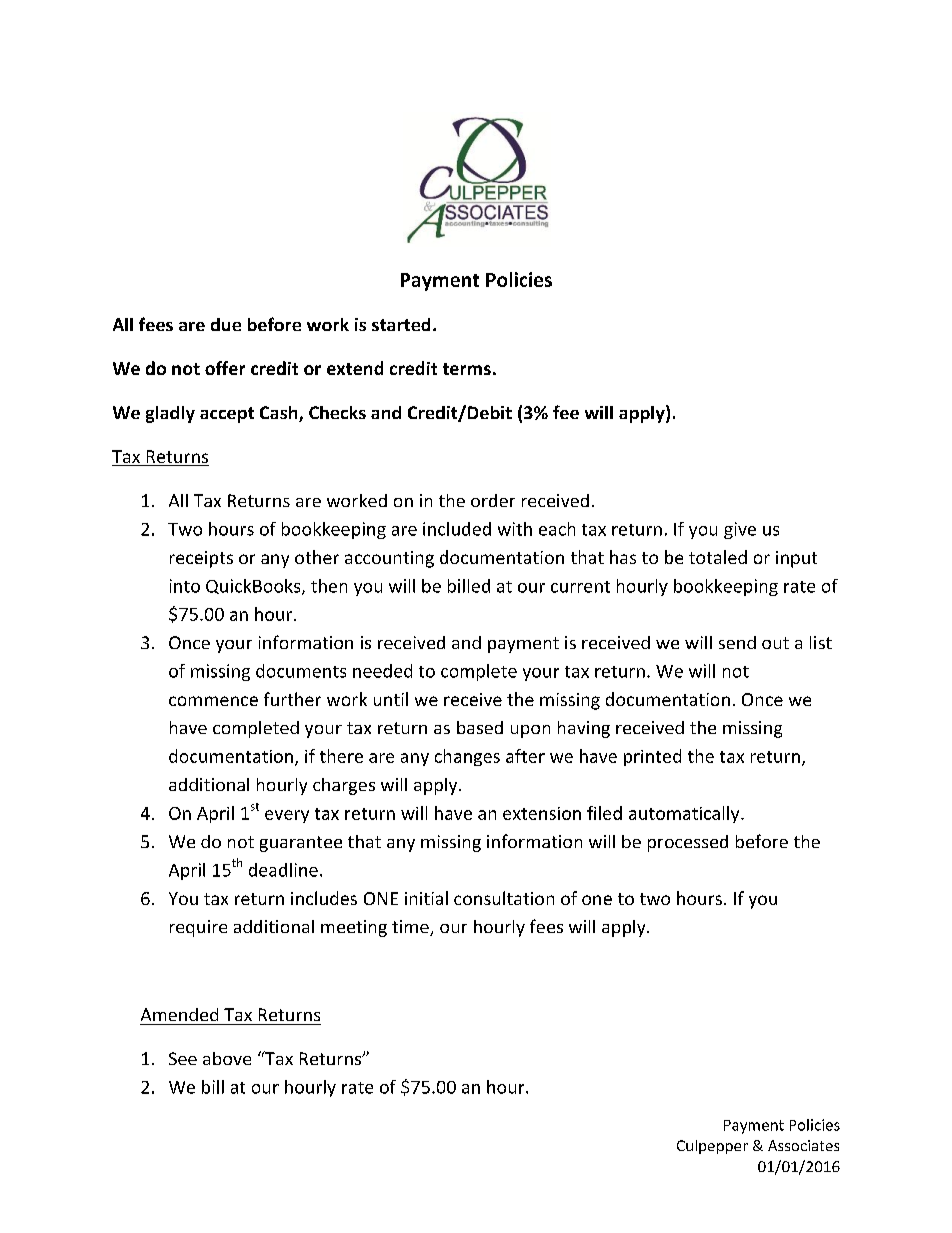  What do you see at coordinates (227, 1058) in the screenshot?
I see `above` at bounding box center [227, 1058].
